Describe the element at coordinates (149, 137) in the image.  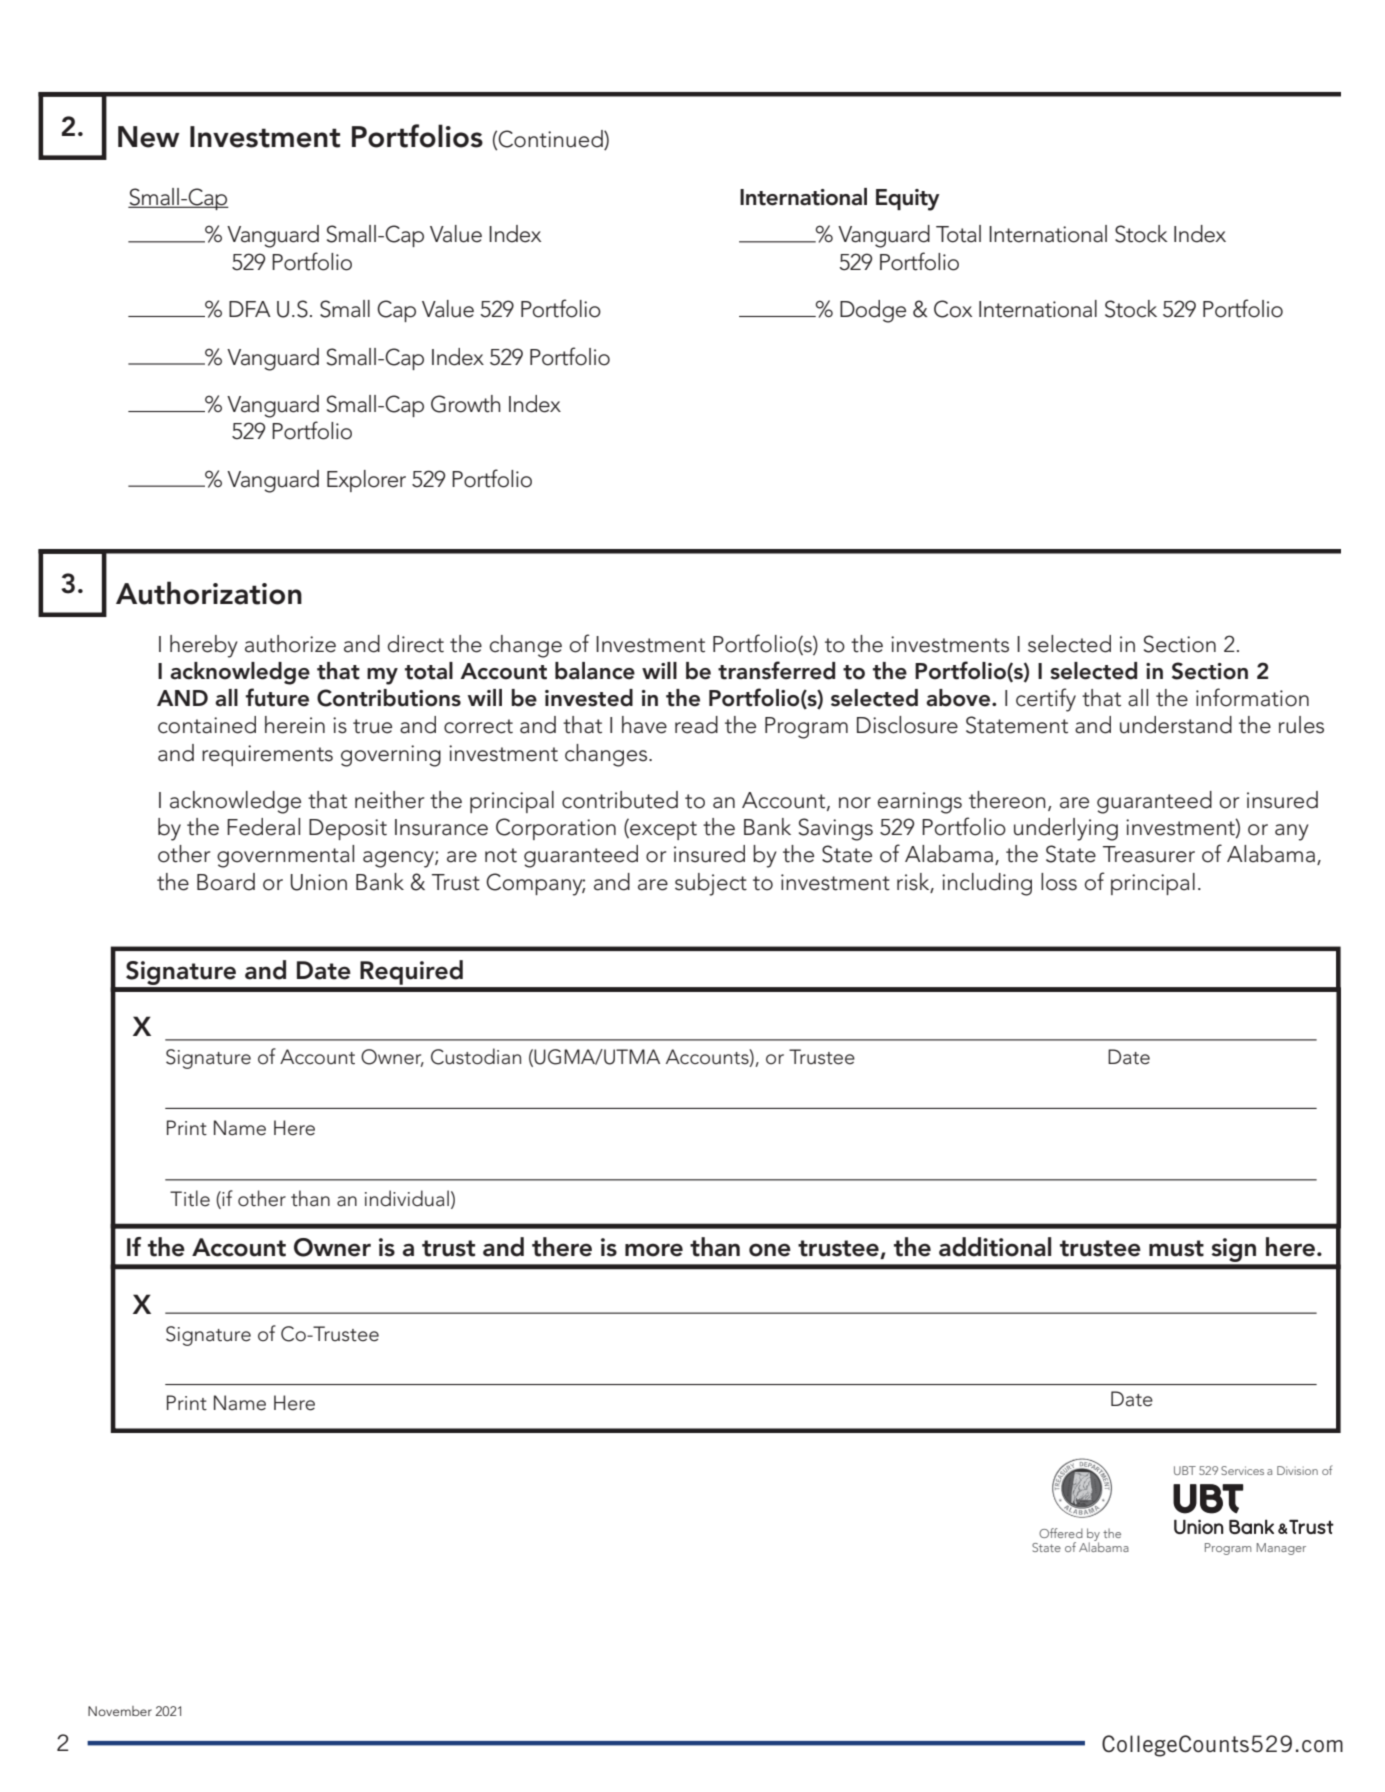
I see `New` at that location.
